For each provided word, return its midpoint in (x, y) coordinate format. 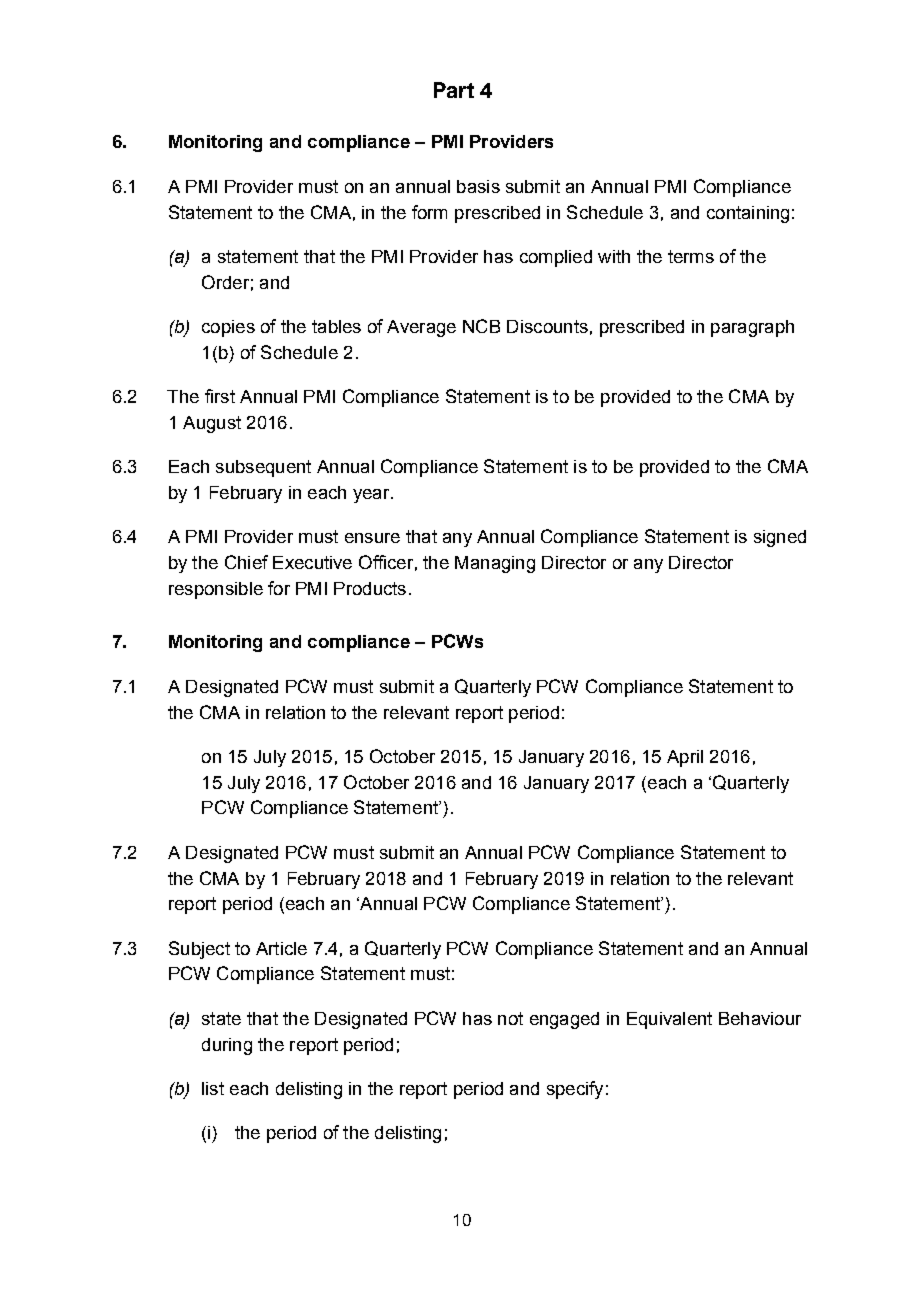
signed (780, 538)
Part (454, 90)
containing (748, 214)
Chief (246, 562)
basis (478, 186)
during (227, 1046)
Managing (495, 564)
